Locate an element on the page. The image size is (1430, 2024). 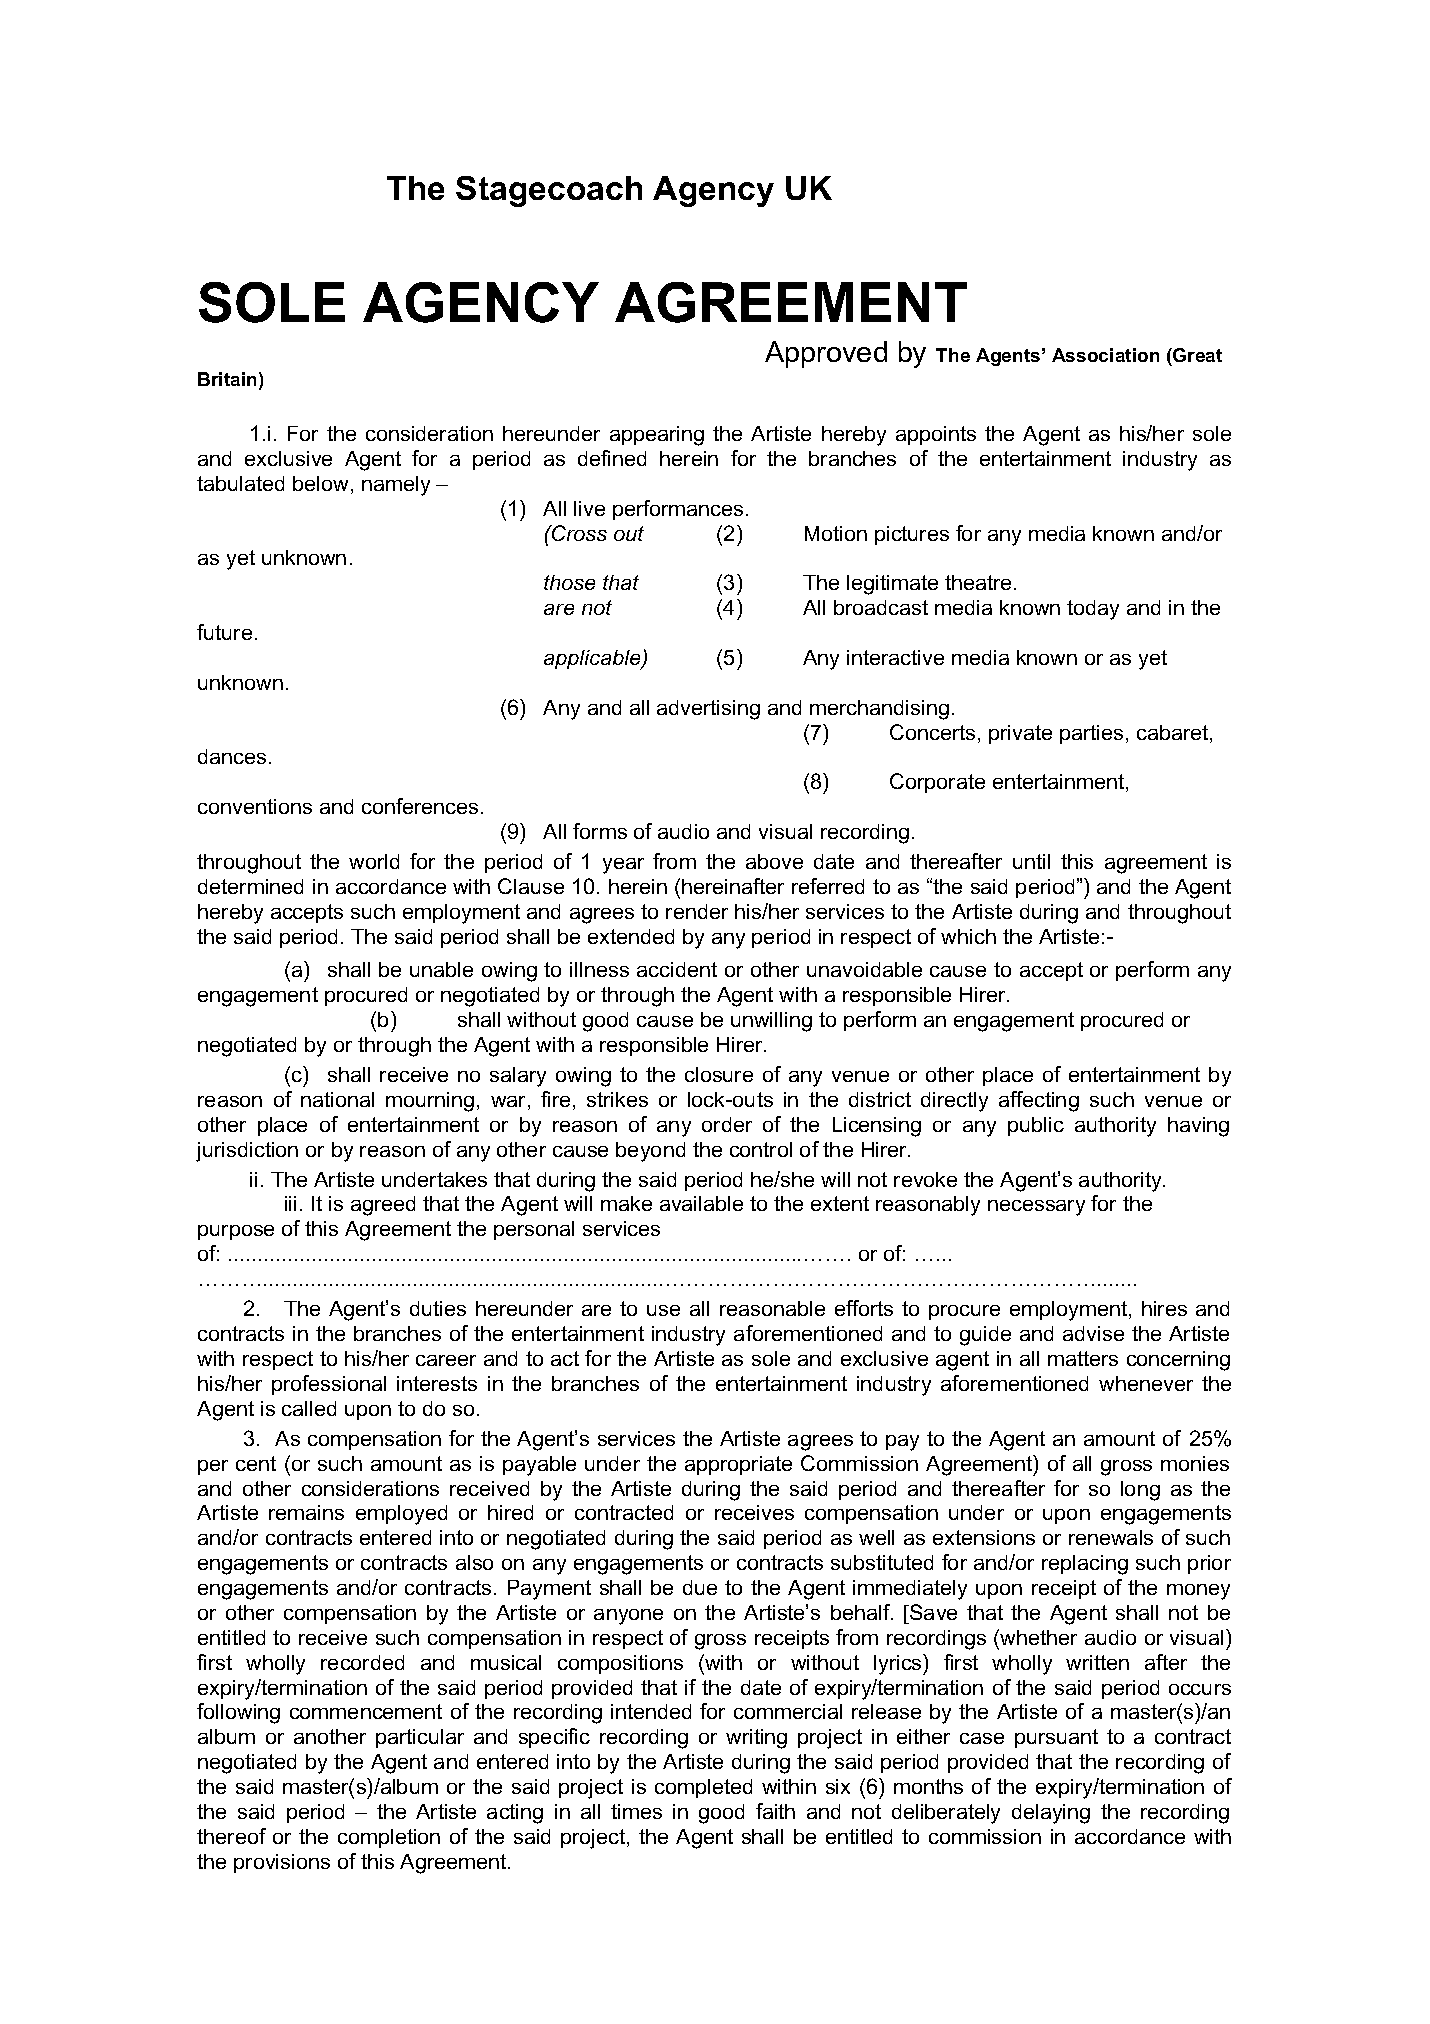
future is located at coordinates (224, 632).
